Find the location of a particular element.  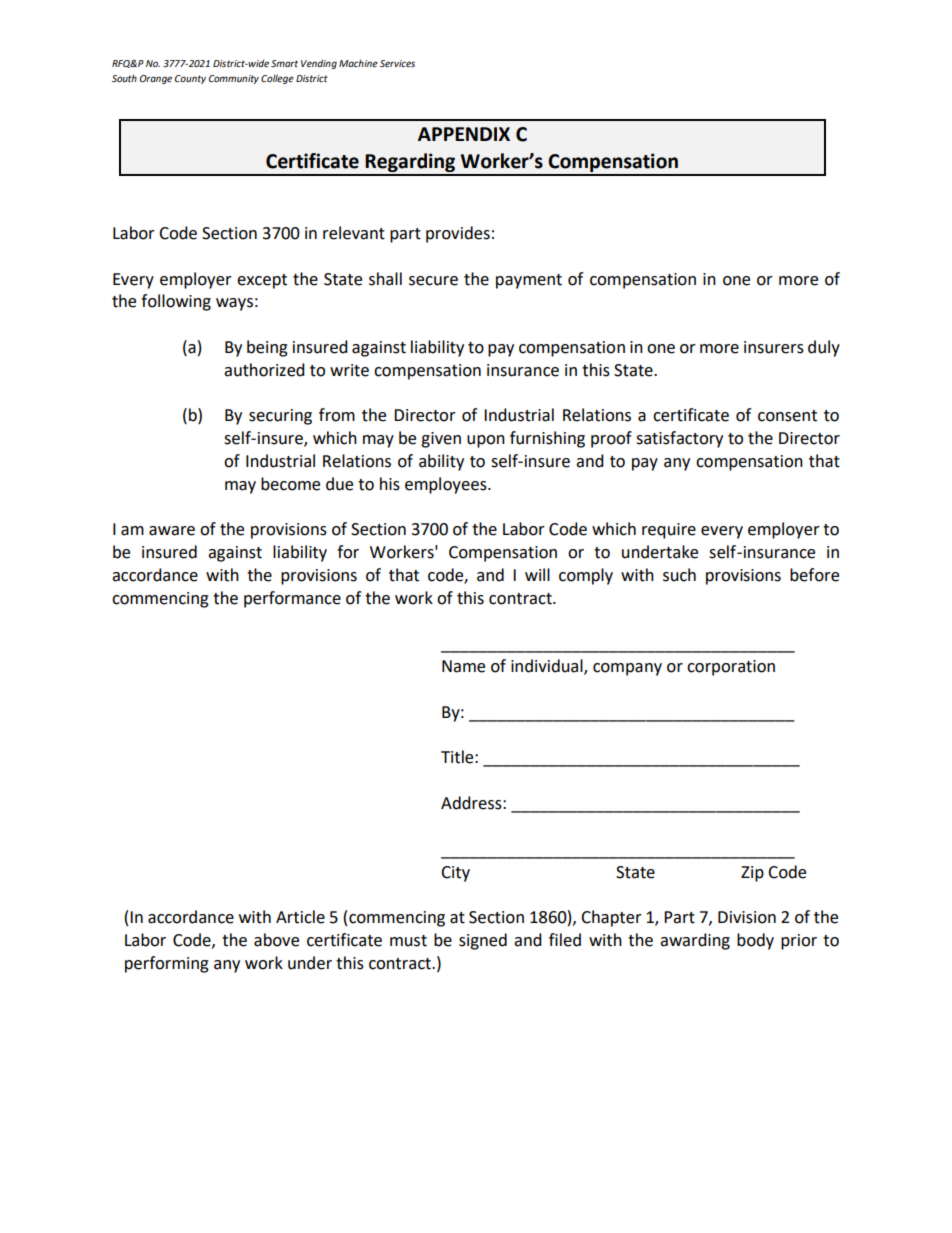

Article is located at coordinates (300, 917).
